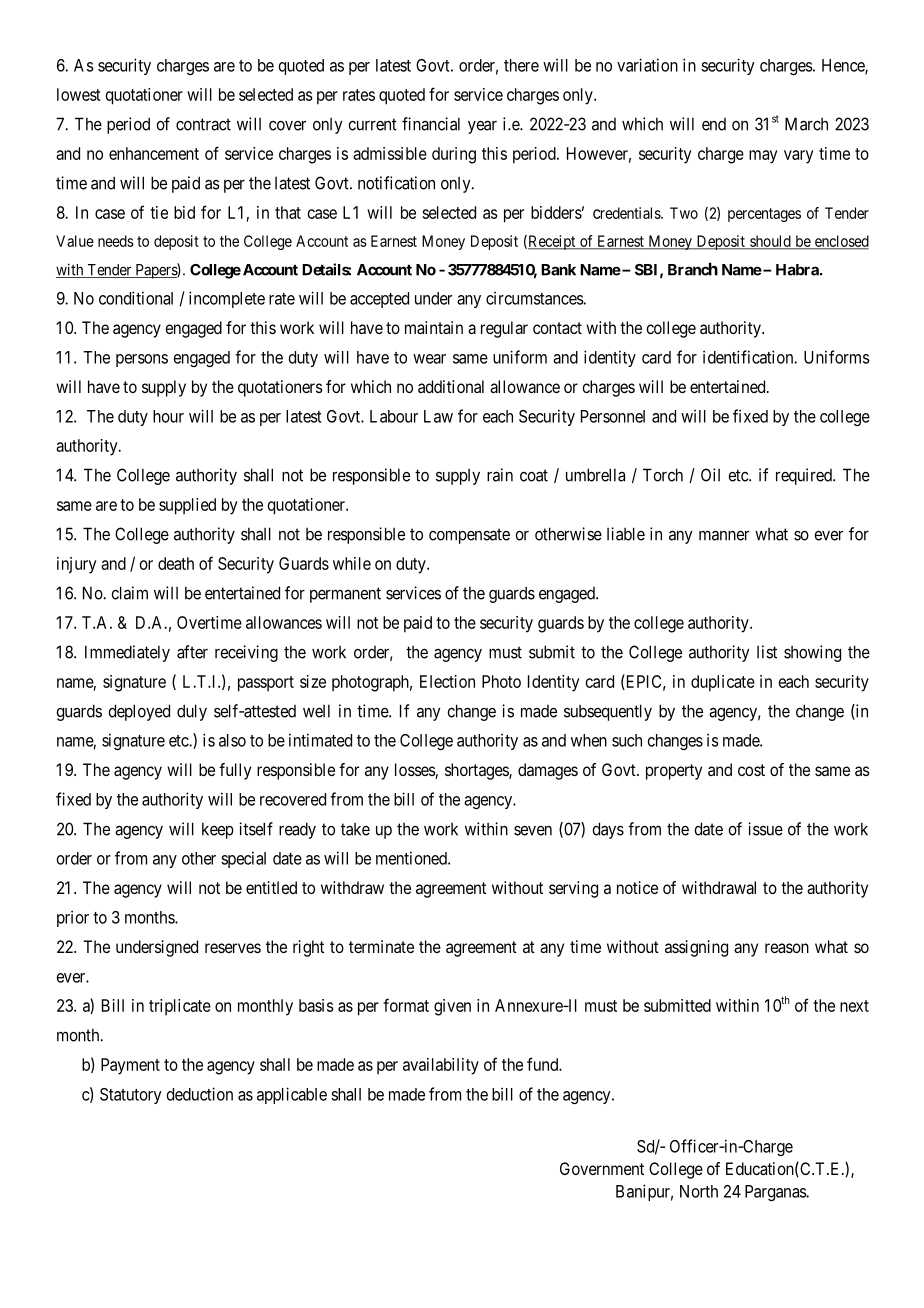  What do you see at coordinates (451, 386) in the screenshot?
I see `additional` at bounding box center [451, 386].
